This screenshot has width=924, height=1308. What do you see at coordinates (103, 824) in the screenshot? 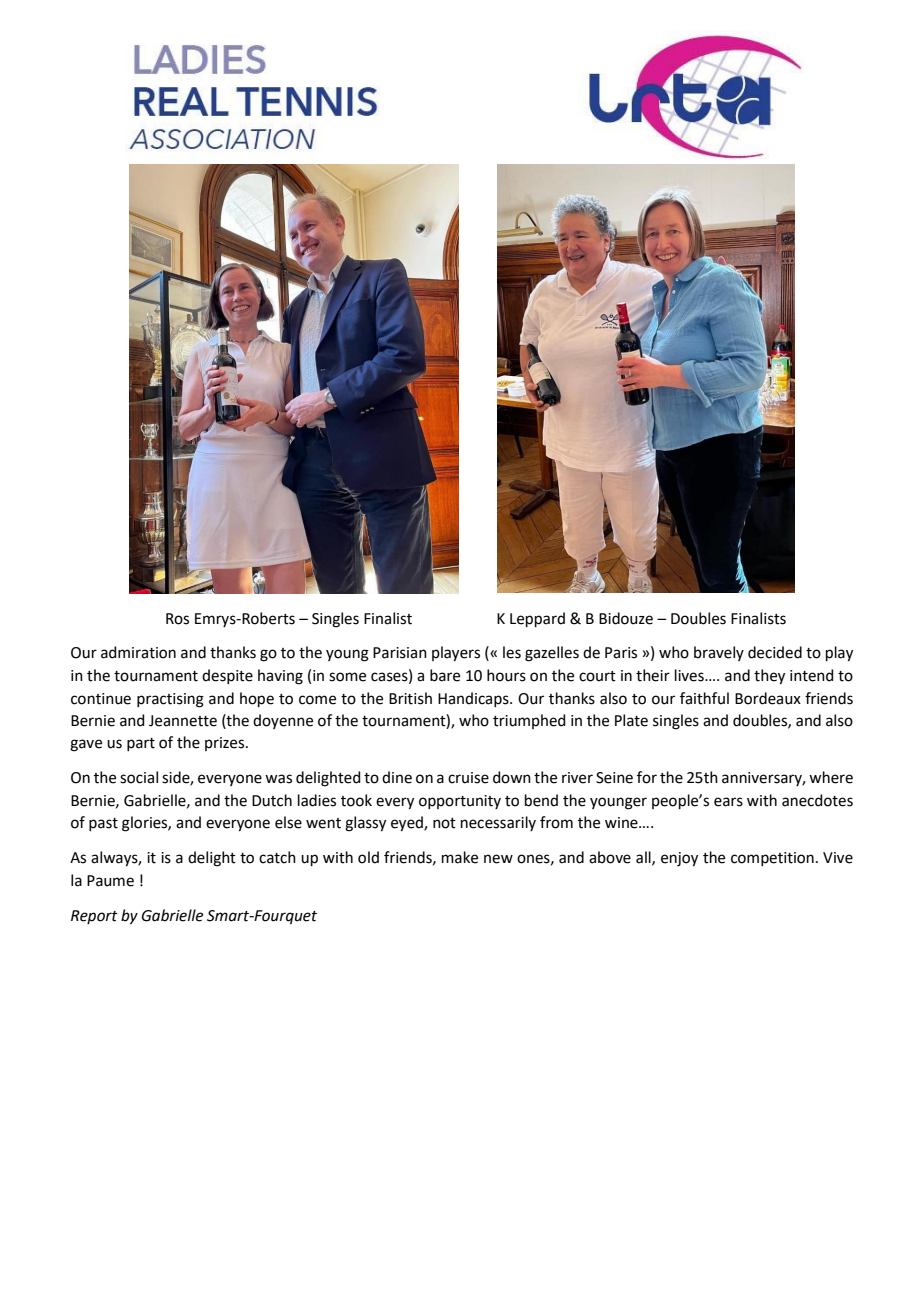
I see `past` at bounding box center [103, 824].
